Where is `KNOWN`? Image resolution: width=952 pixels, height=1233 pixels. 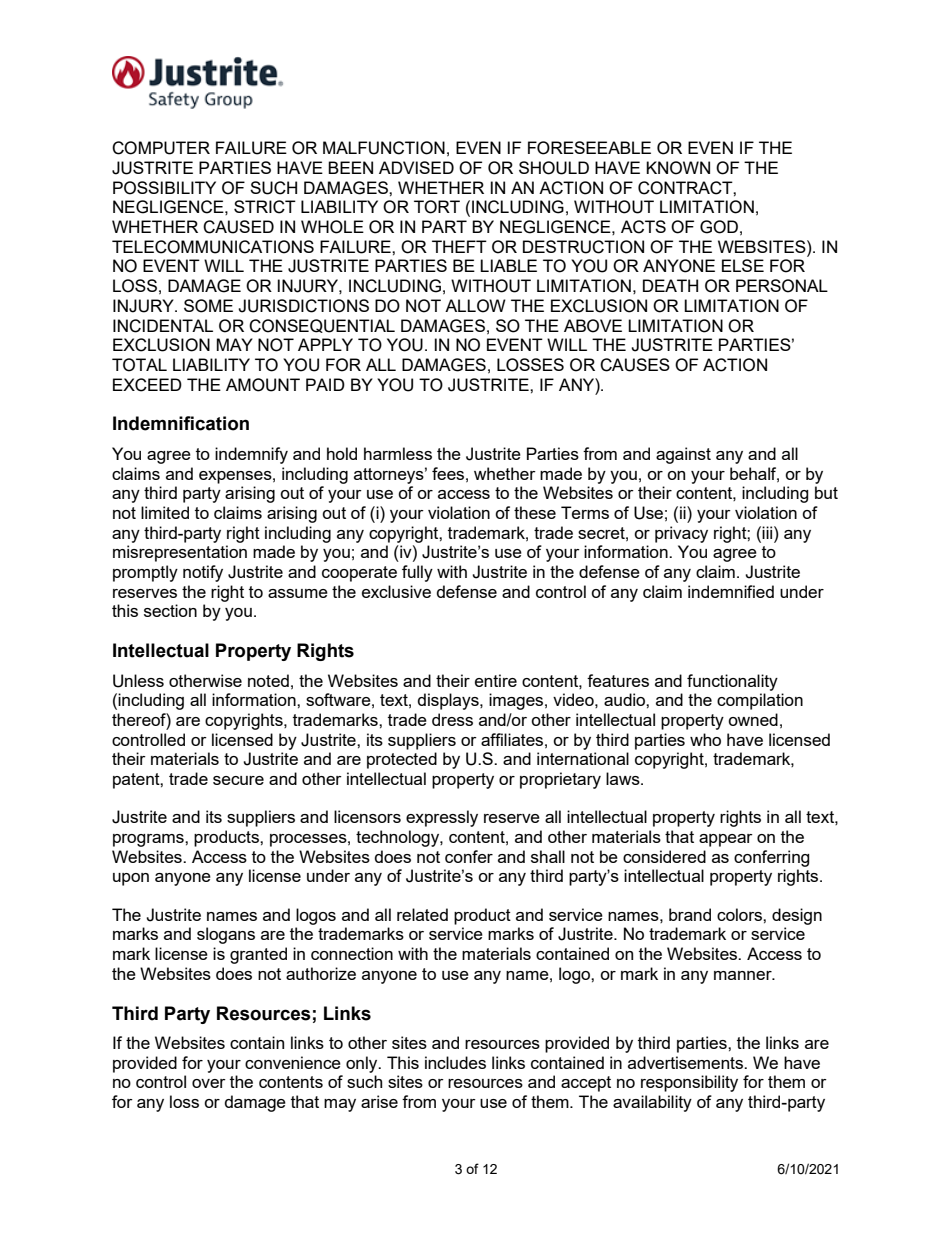
KNOWN is located at coordinates (678, 168).
